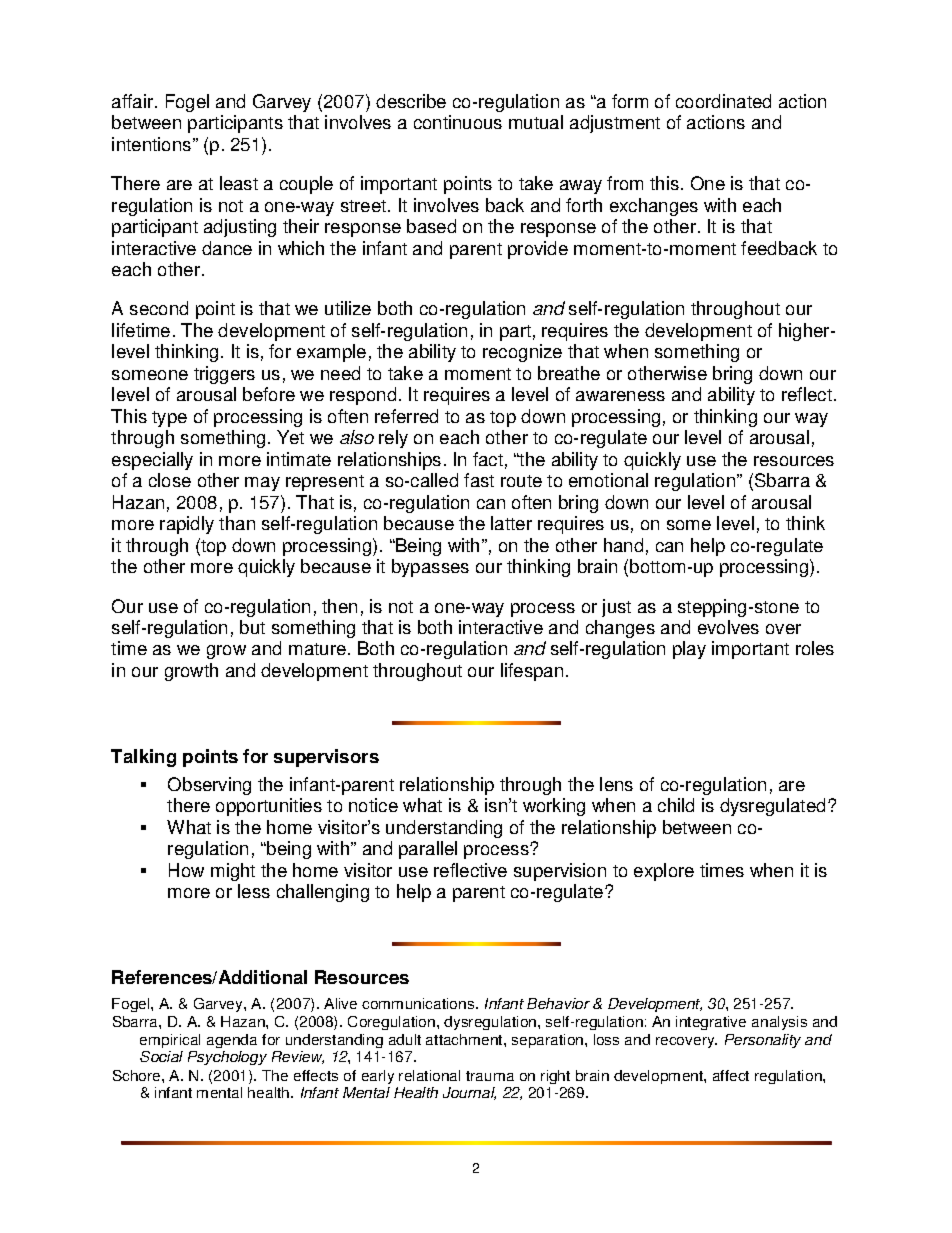  I want to click on recognize, so click(522, 353).
